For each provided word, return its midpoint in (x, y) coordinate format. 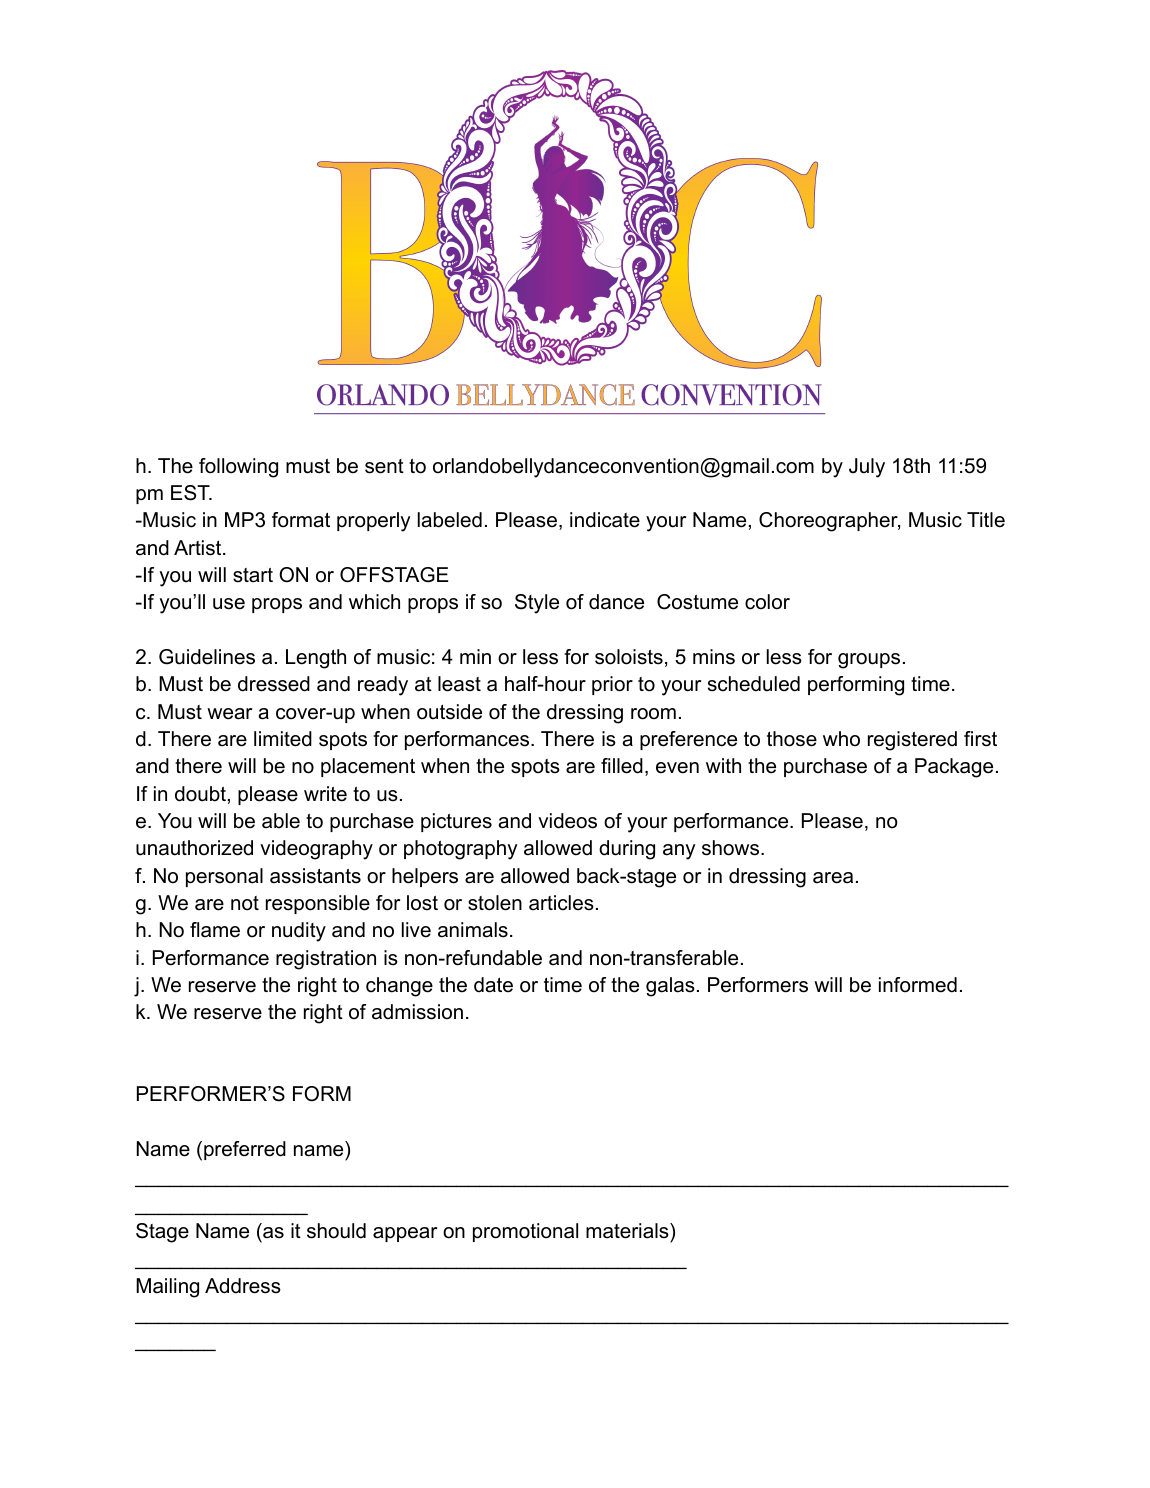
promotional (525, 1232)
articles (561, 903)
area (833, 878)
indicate (605, 520)
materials (628, 1231)
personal (224, 877)
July (867, 468)
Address (243, 1286)
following (238, 468)
